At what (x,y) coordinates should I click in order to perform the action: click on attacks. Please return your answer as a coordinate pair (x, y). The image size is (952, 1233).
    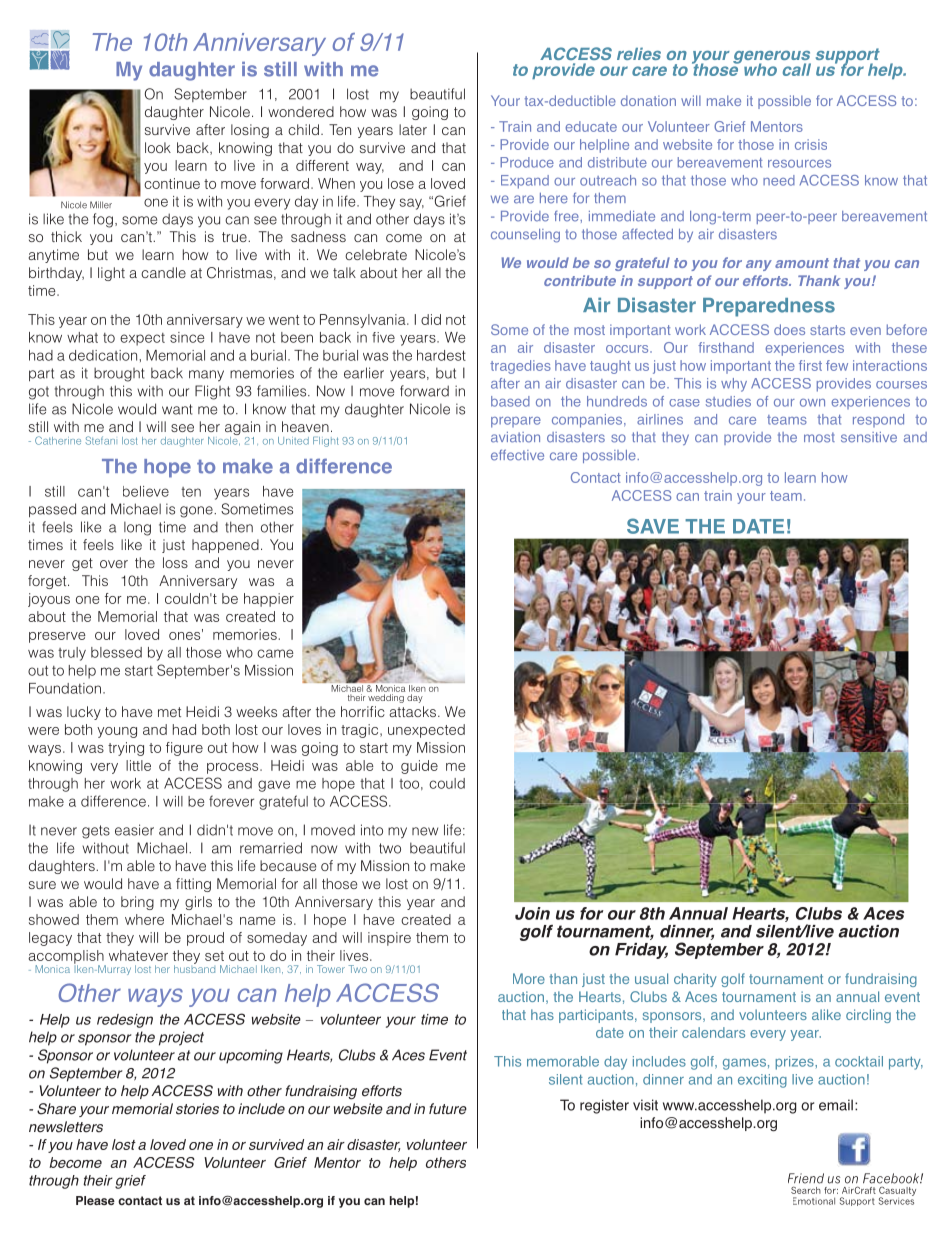
    Looking at the image, I should click on (413, 711).
